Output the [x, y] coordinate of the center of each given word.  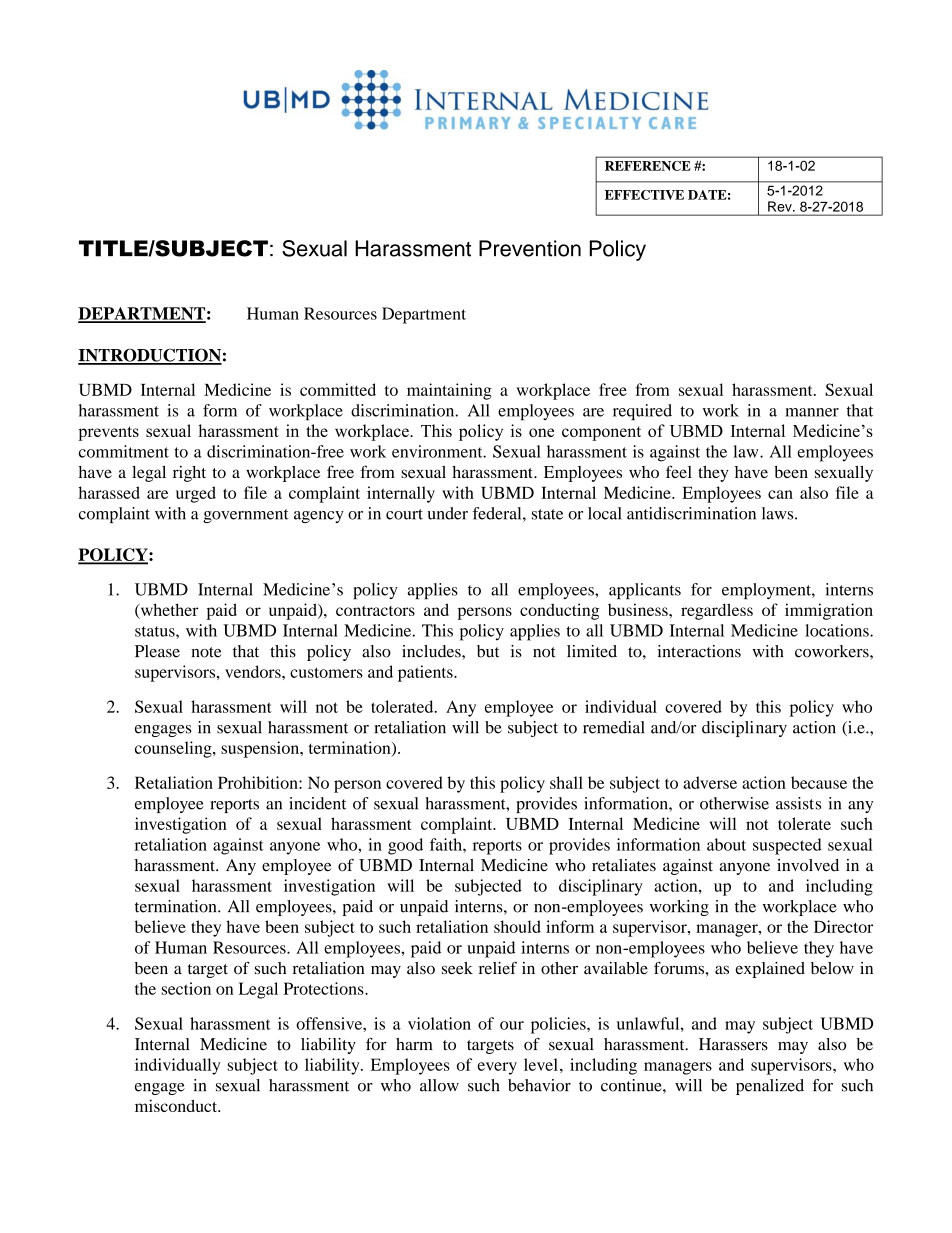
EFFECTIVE [644, 195]
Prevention [530, 248]
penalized [770, 1087]
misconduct [177, 1105]
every [497, 1068]
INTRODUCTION [150, 356]
